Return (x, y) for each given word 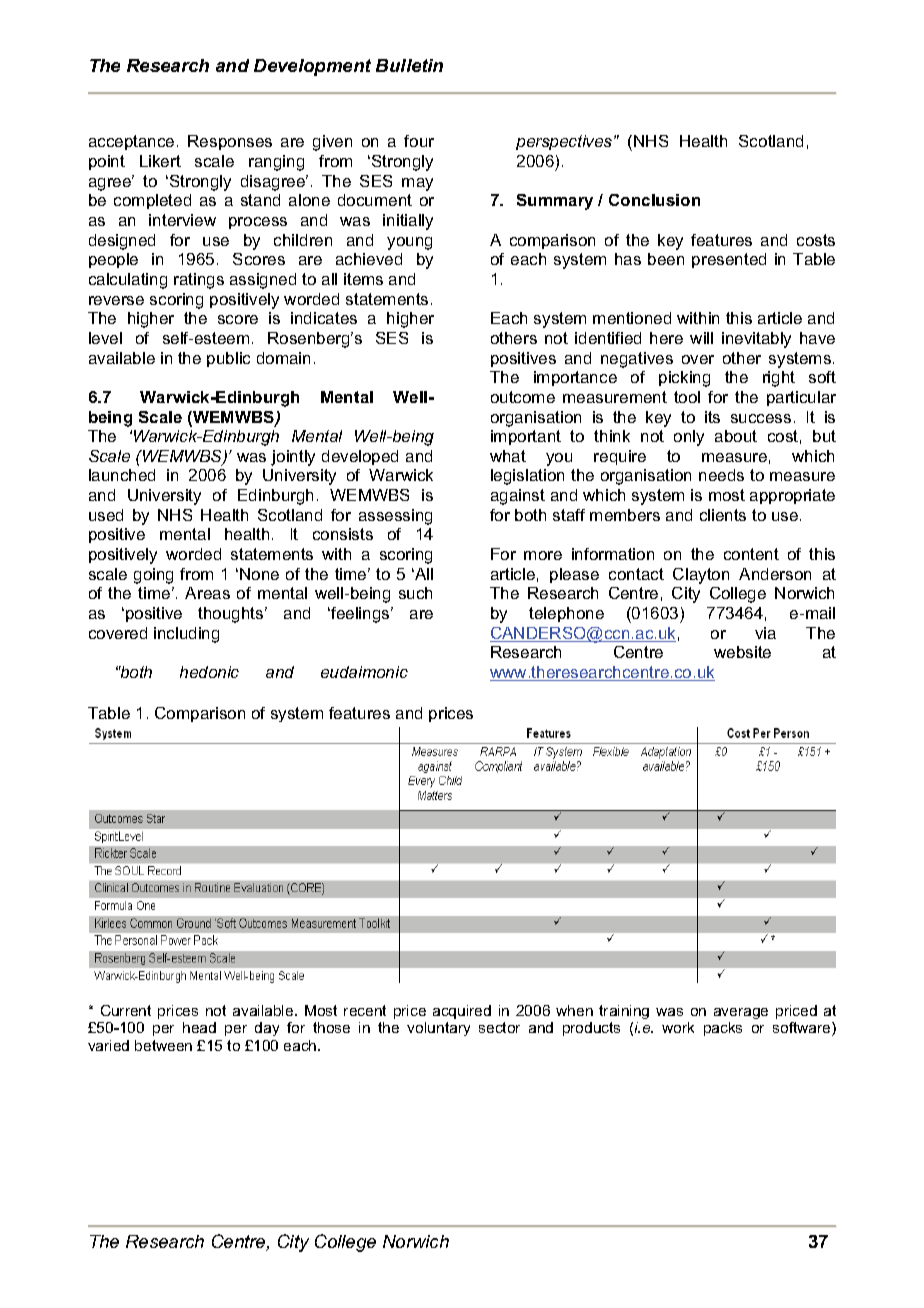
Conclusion (654, 200)
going (153, 576)
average (741, 1013)
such (415, 593)
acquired (462, 1012)
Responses (230, 142)
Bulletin (409, 65)
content (751, 554)
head (199, 1027)
